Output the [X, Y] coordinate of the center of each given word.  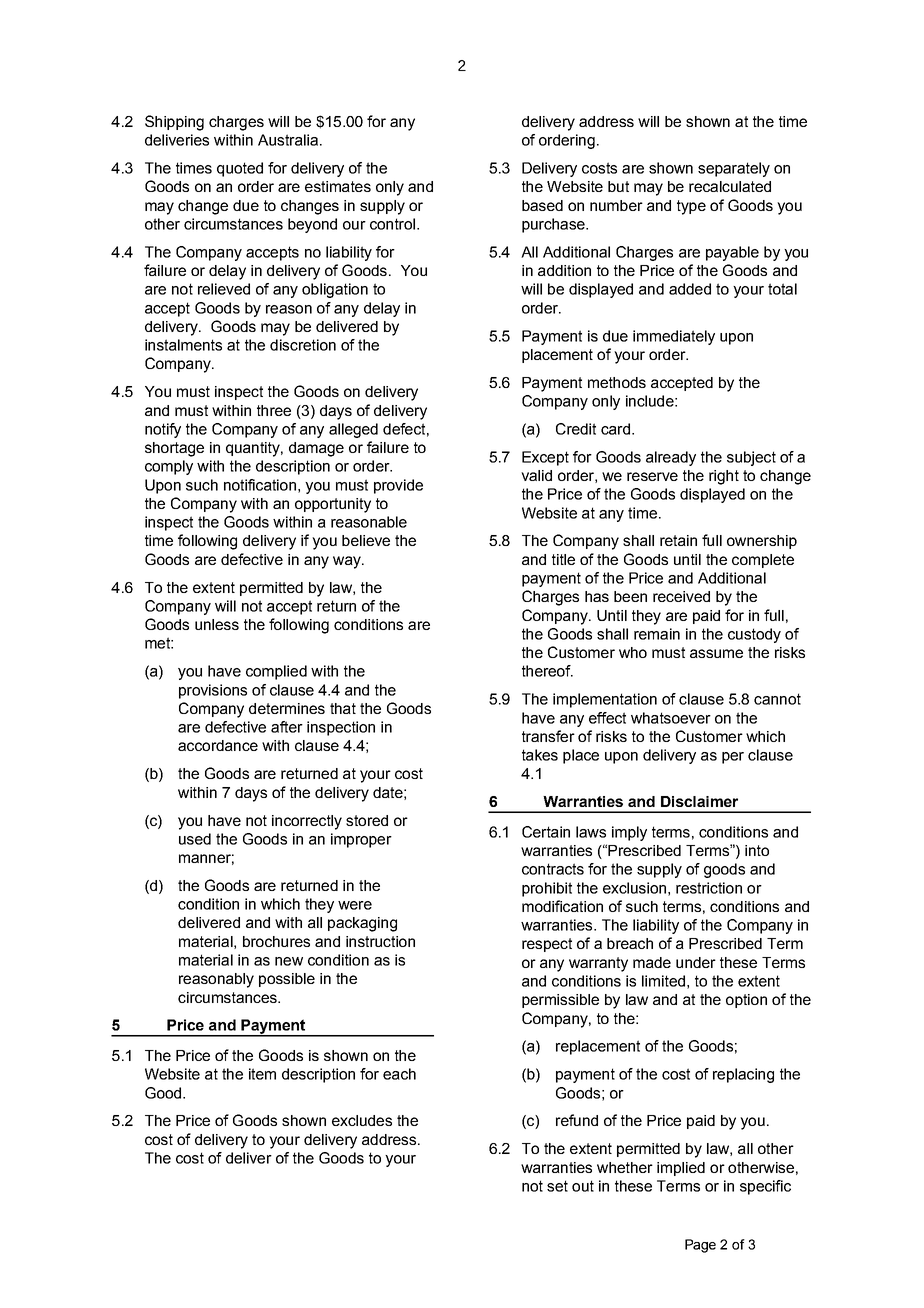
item [262, 1074]
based [542, 205]
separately [734, 169]
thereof [547, 671]
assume [716, 653]
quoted [240, 169]
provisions [213, 691]
